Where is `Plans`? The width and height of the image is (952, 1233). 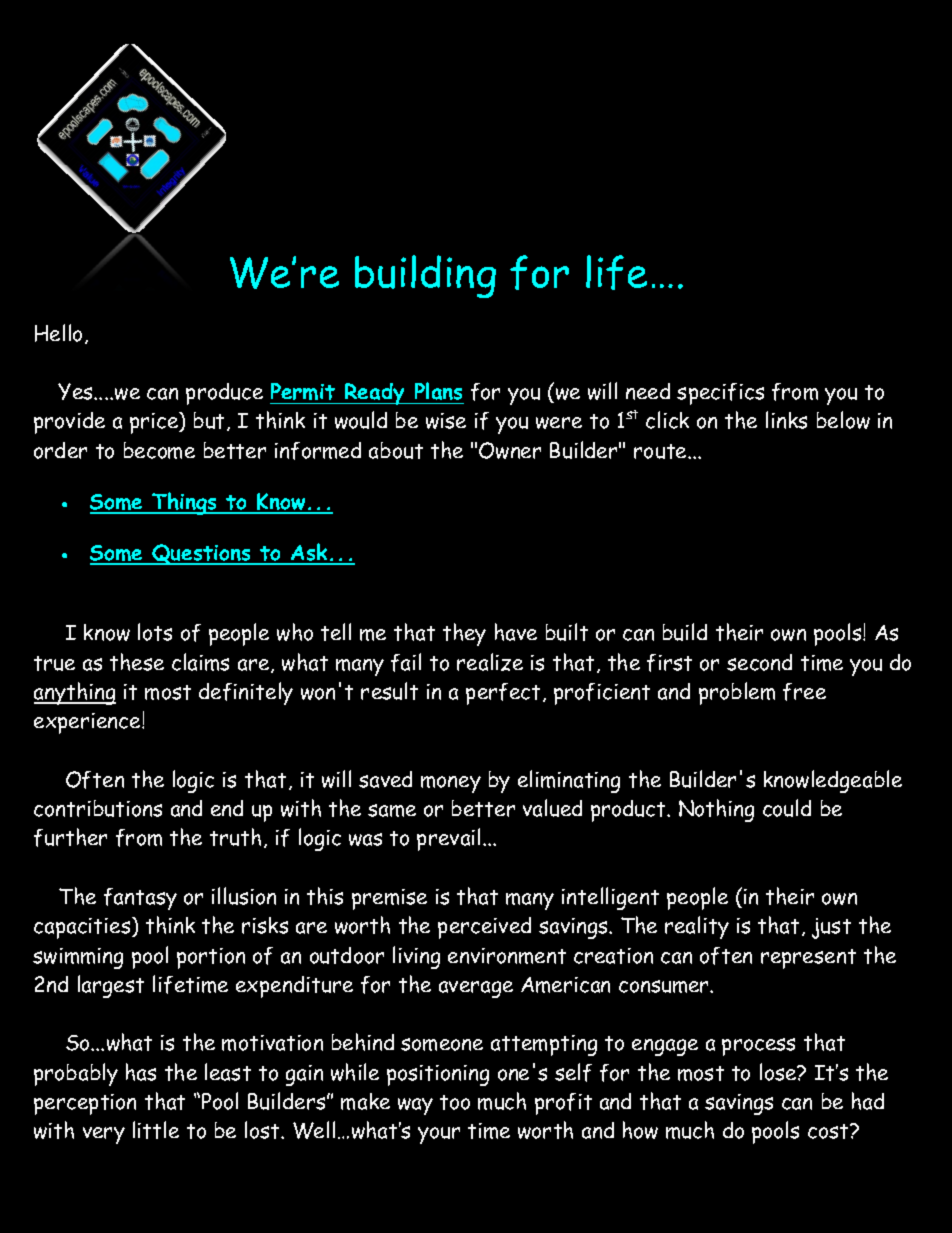
Plans is located at coordinates (438, 391).
